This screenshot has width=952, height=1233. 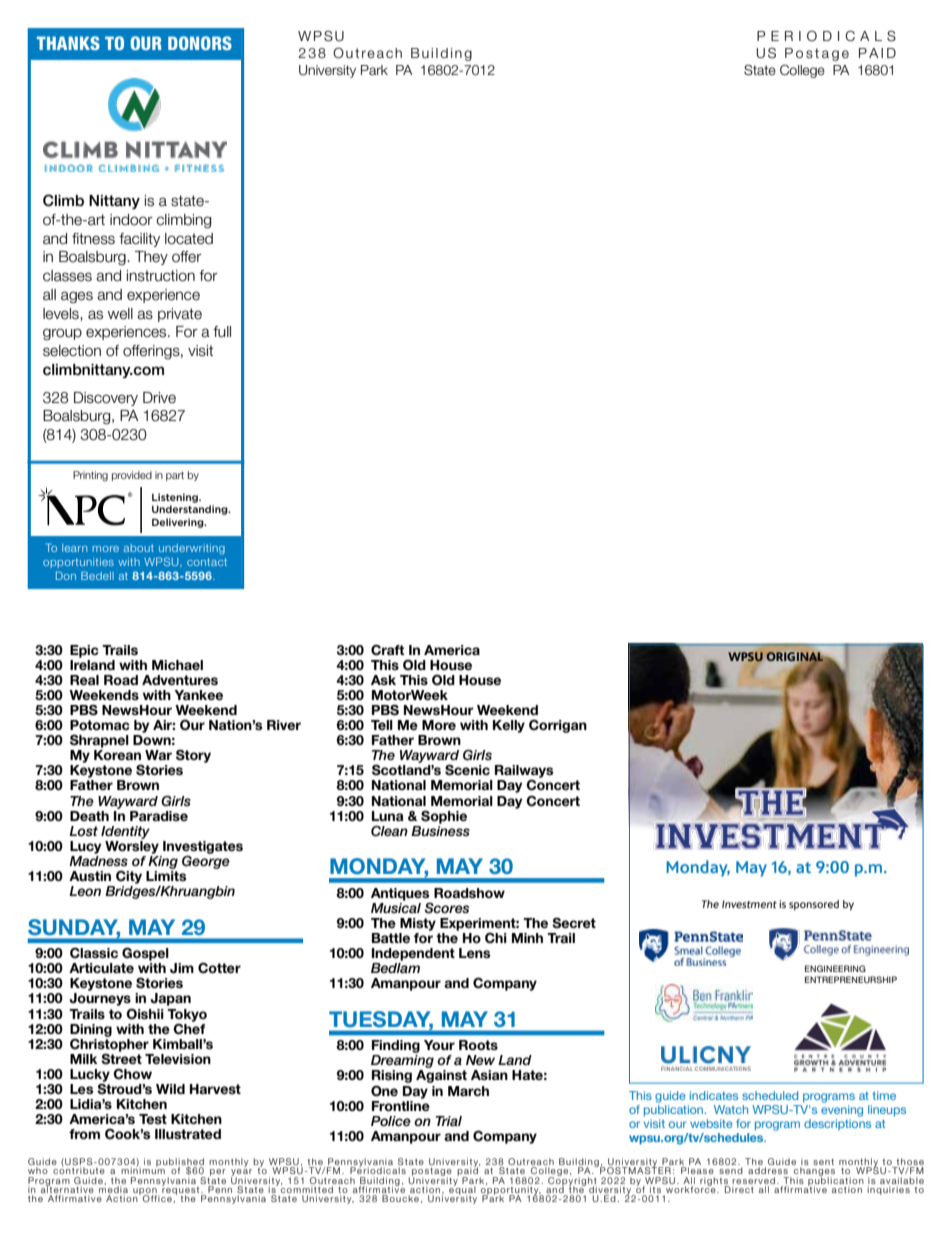 I want to click on scheduled, so click(x=770, y=1095).
